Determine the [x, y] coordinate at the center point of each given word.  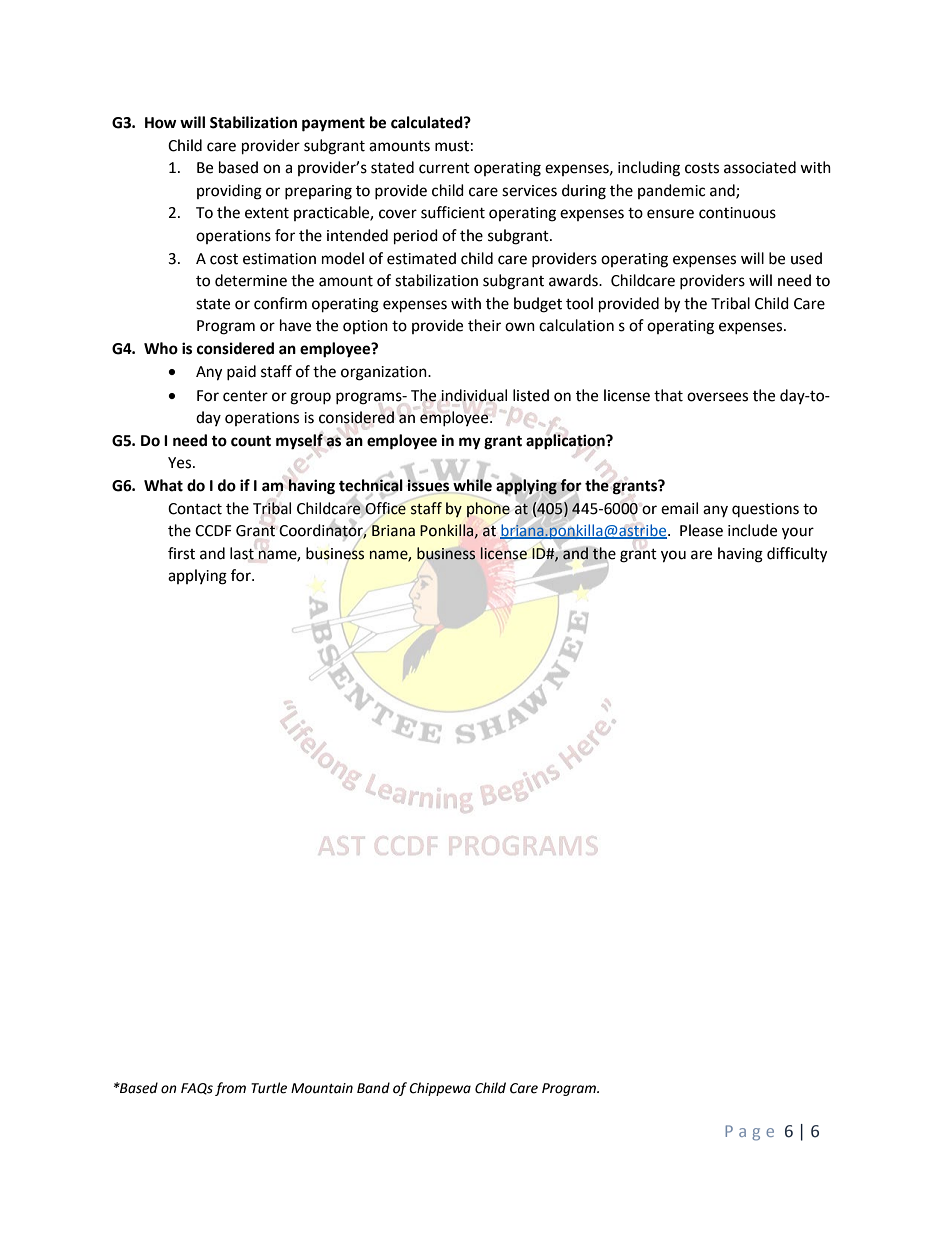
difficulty [797, 555]
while [472, 485]
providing [229, 192]
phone [488, 510]
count [251, 441]
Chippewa [440, 1089]
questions [765, 510]
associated [760, 167]
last [242, 553]
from [230, 1089]
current [444, 168]
